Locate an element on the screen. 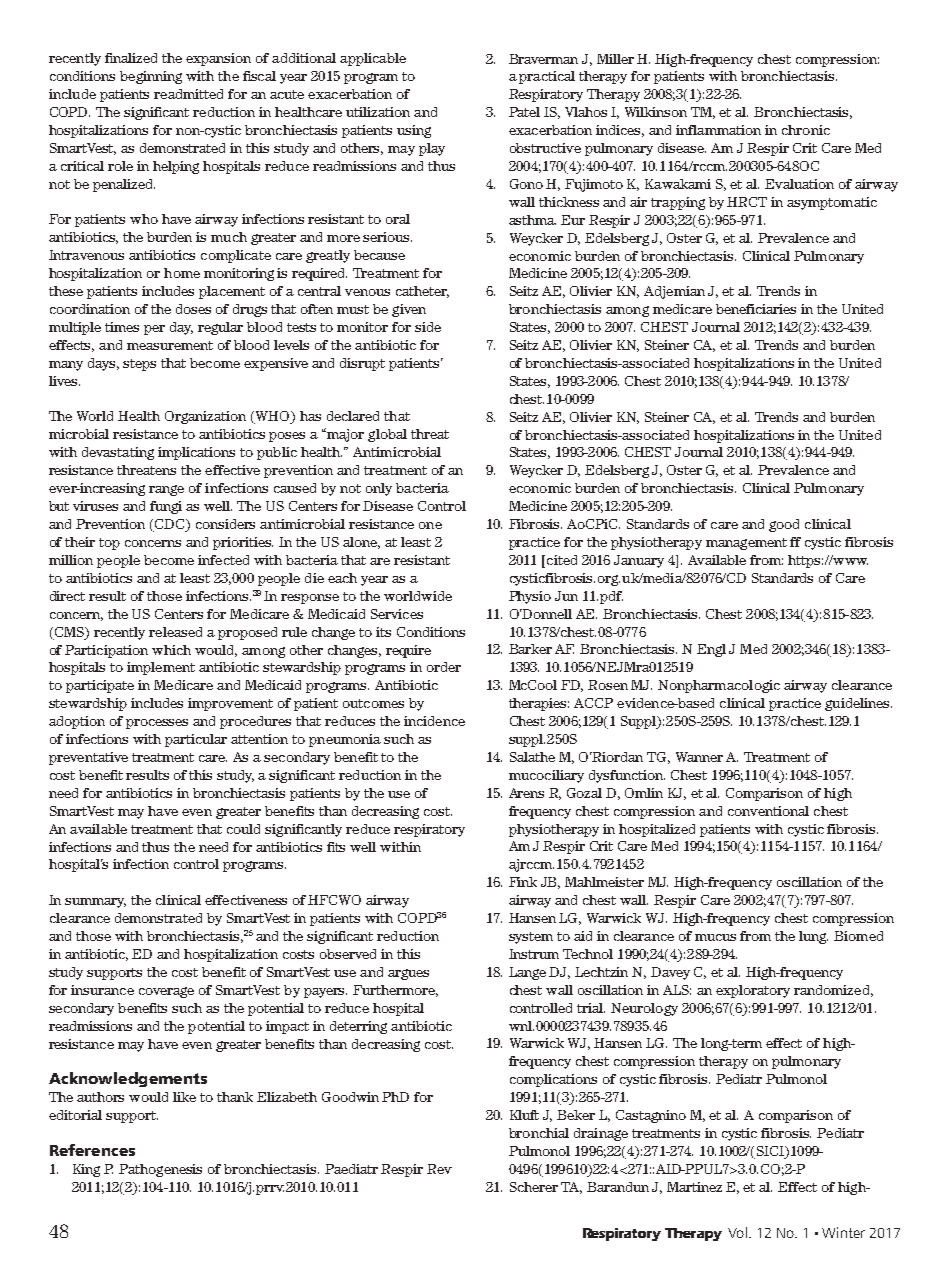  beneficiaries is located at coordinates (756, 309).
